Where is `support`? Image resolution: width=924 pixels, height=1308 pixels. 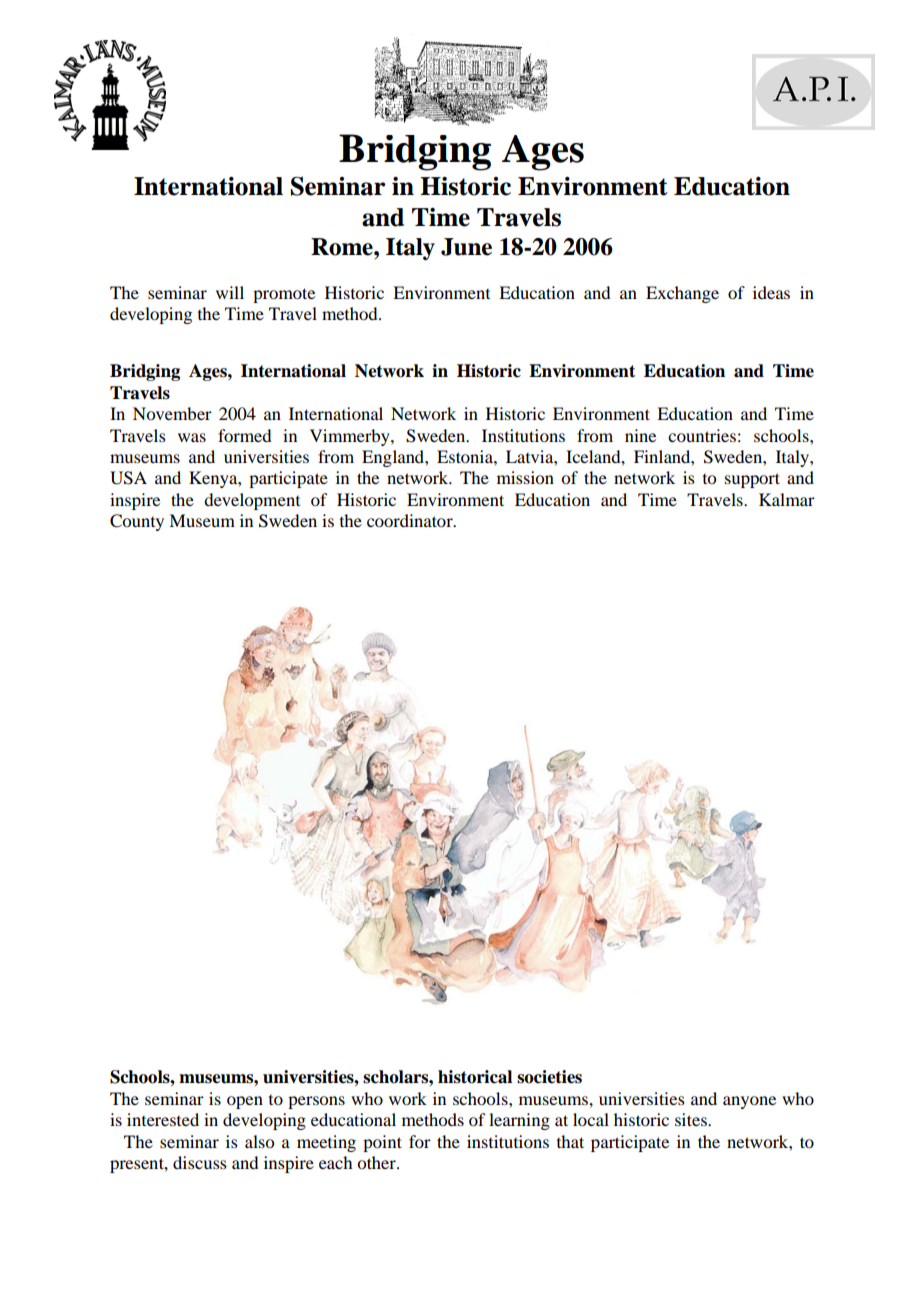 support is located at coordinates (752, 480).
